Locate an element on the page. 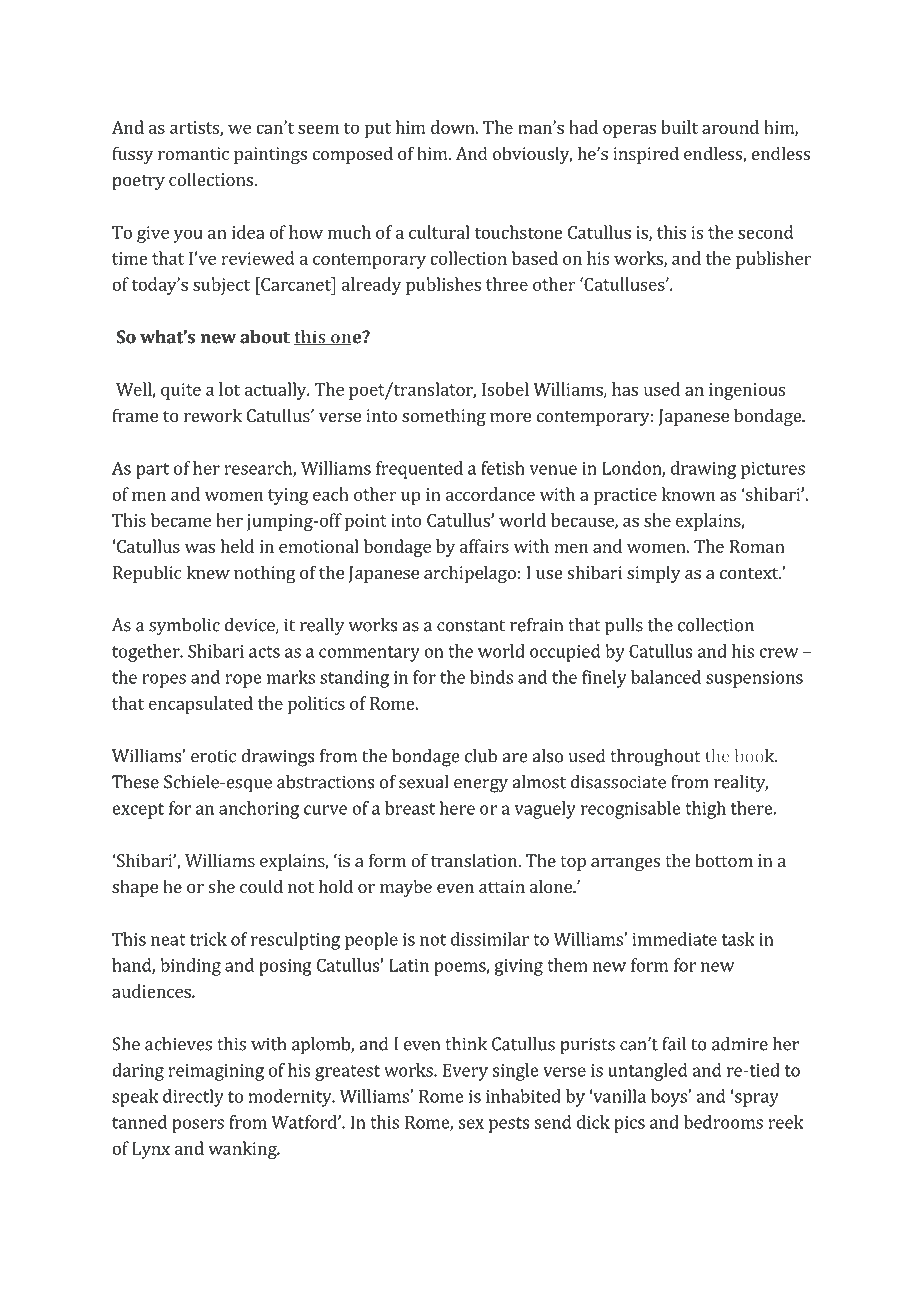  ingenious is located at coordinates (747, 391).
